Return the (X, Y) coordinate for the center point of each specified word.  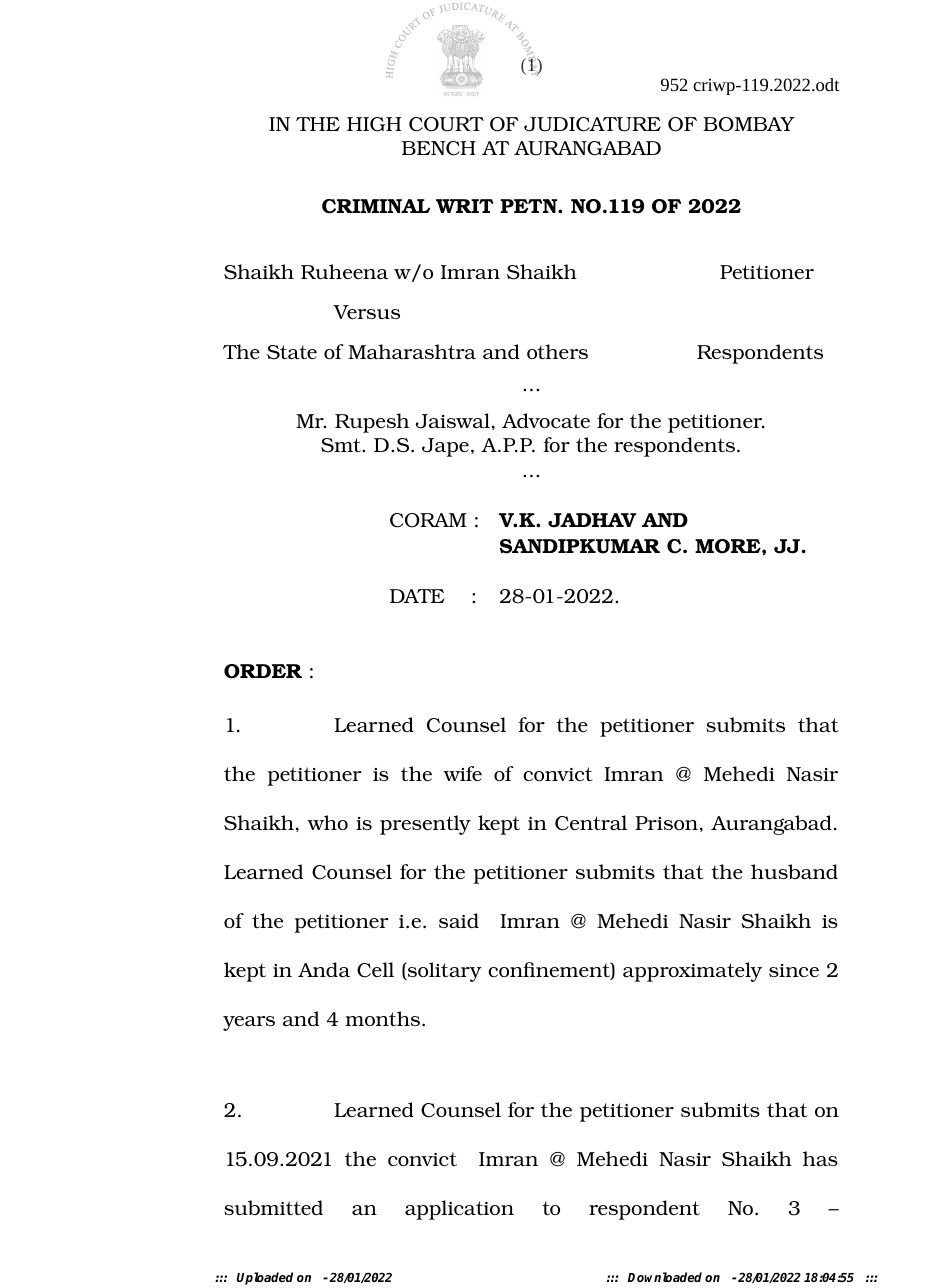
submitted (273, 1207)
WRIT (465, 206)
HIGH (374, 124)
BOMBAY (749, 124)
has (820, 1158)
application (459, 1210)
